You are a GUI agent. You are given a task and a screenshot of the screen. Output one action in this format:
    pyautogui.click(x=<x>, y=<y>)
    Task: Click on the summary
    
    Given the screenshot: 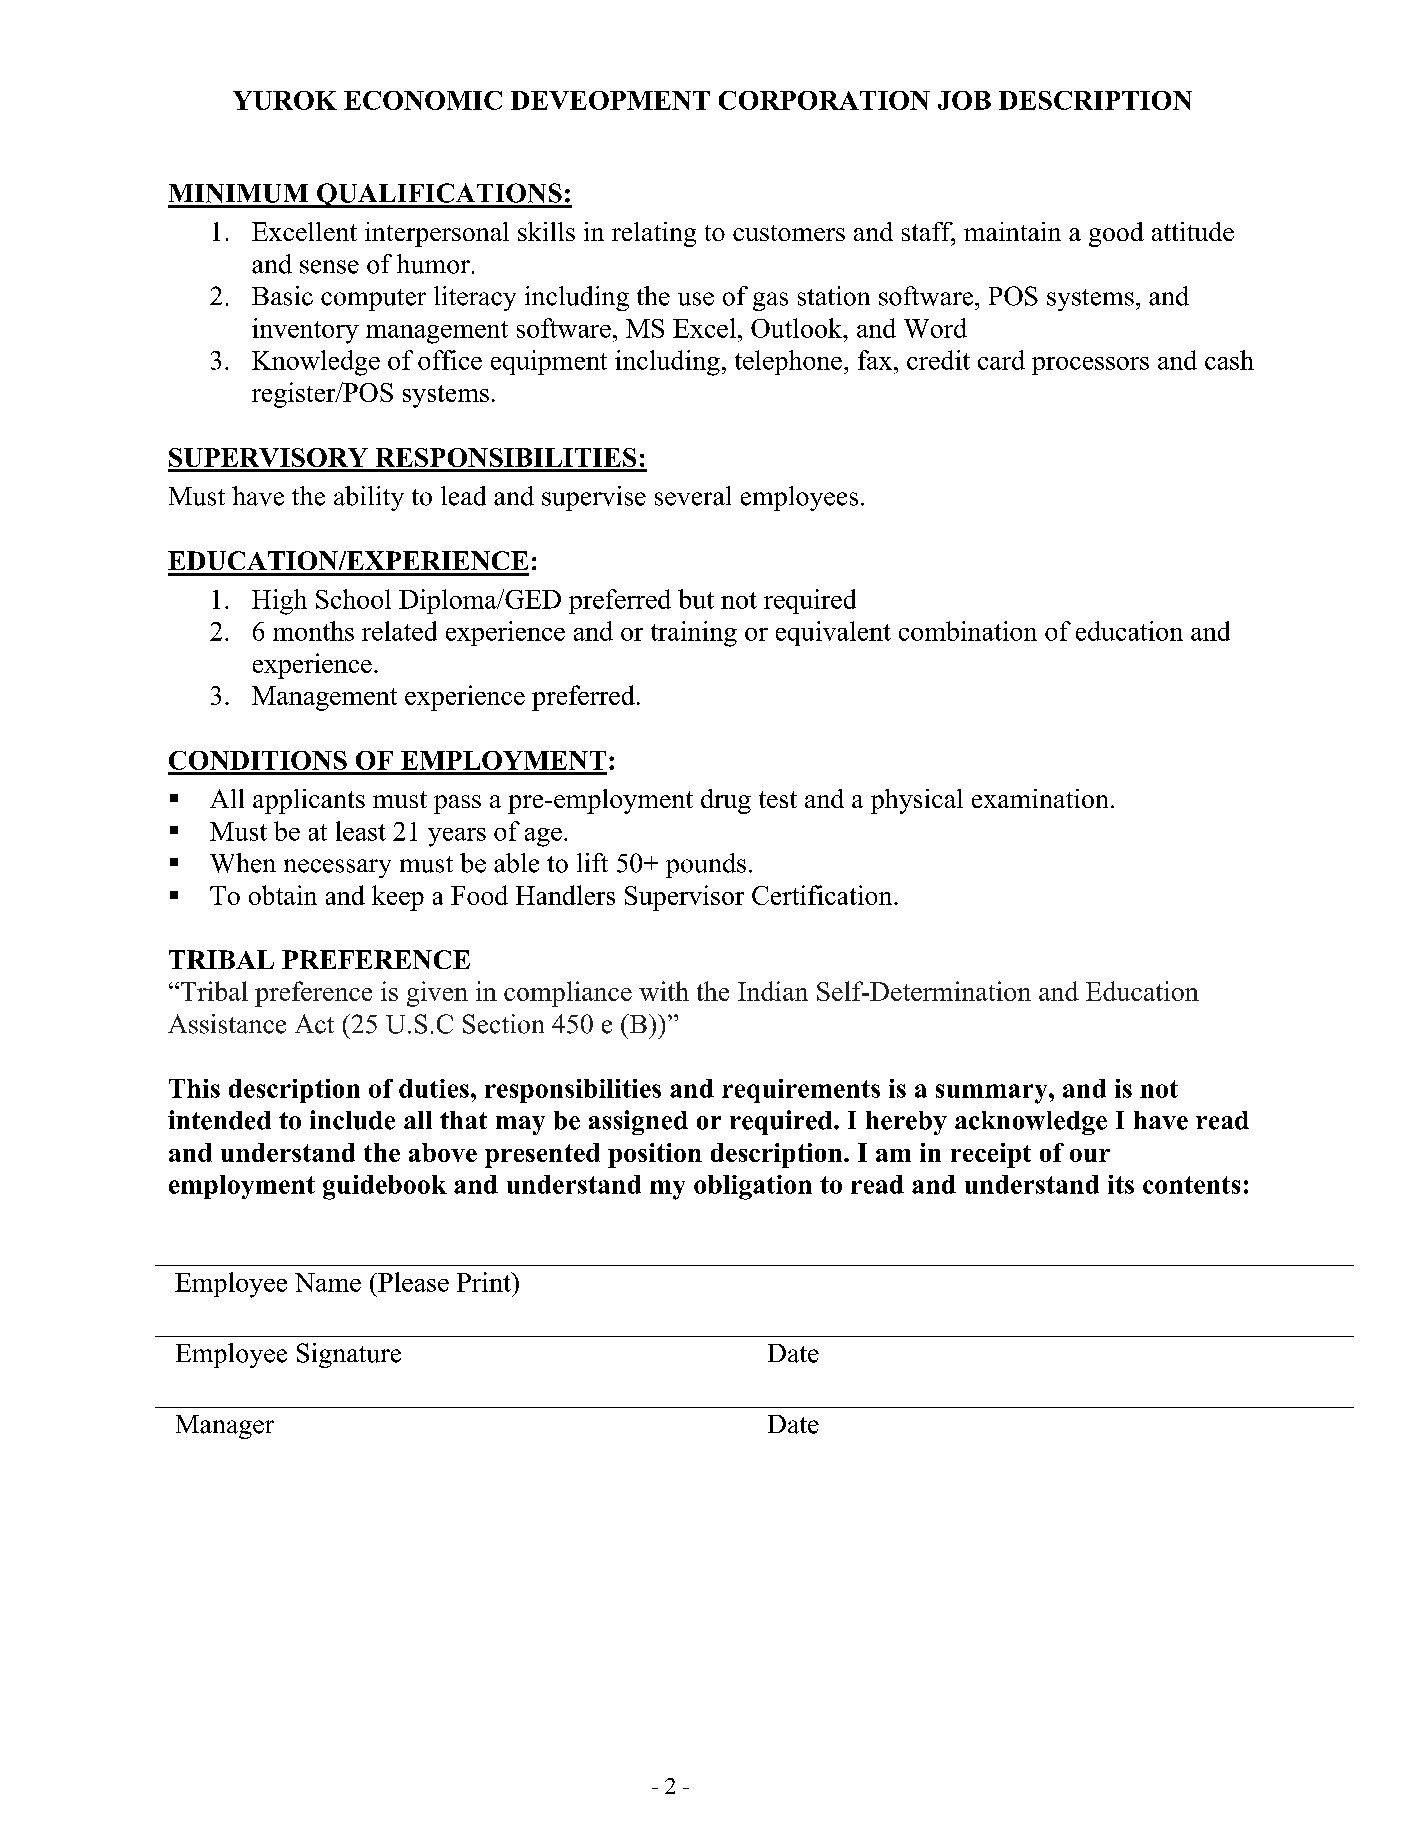 What is the action you would take?
    pyautogui.click(x=993, y=1094)
